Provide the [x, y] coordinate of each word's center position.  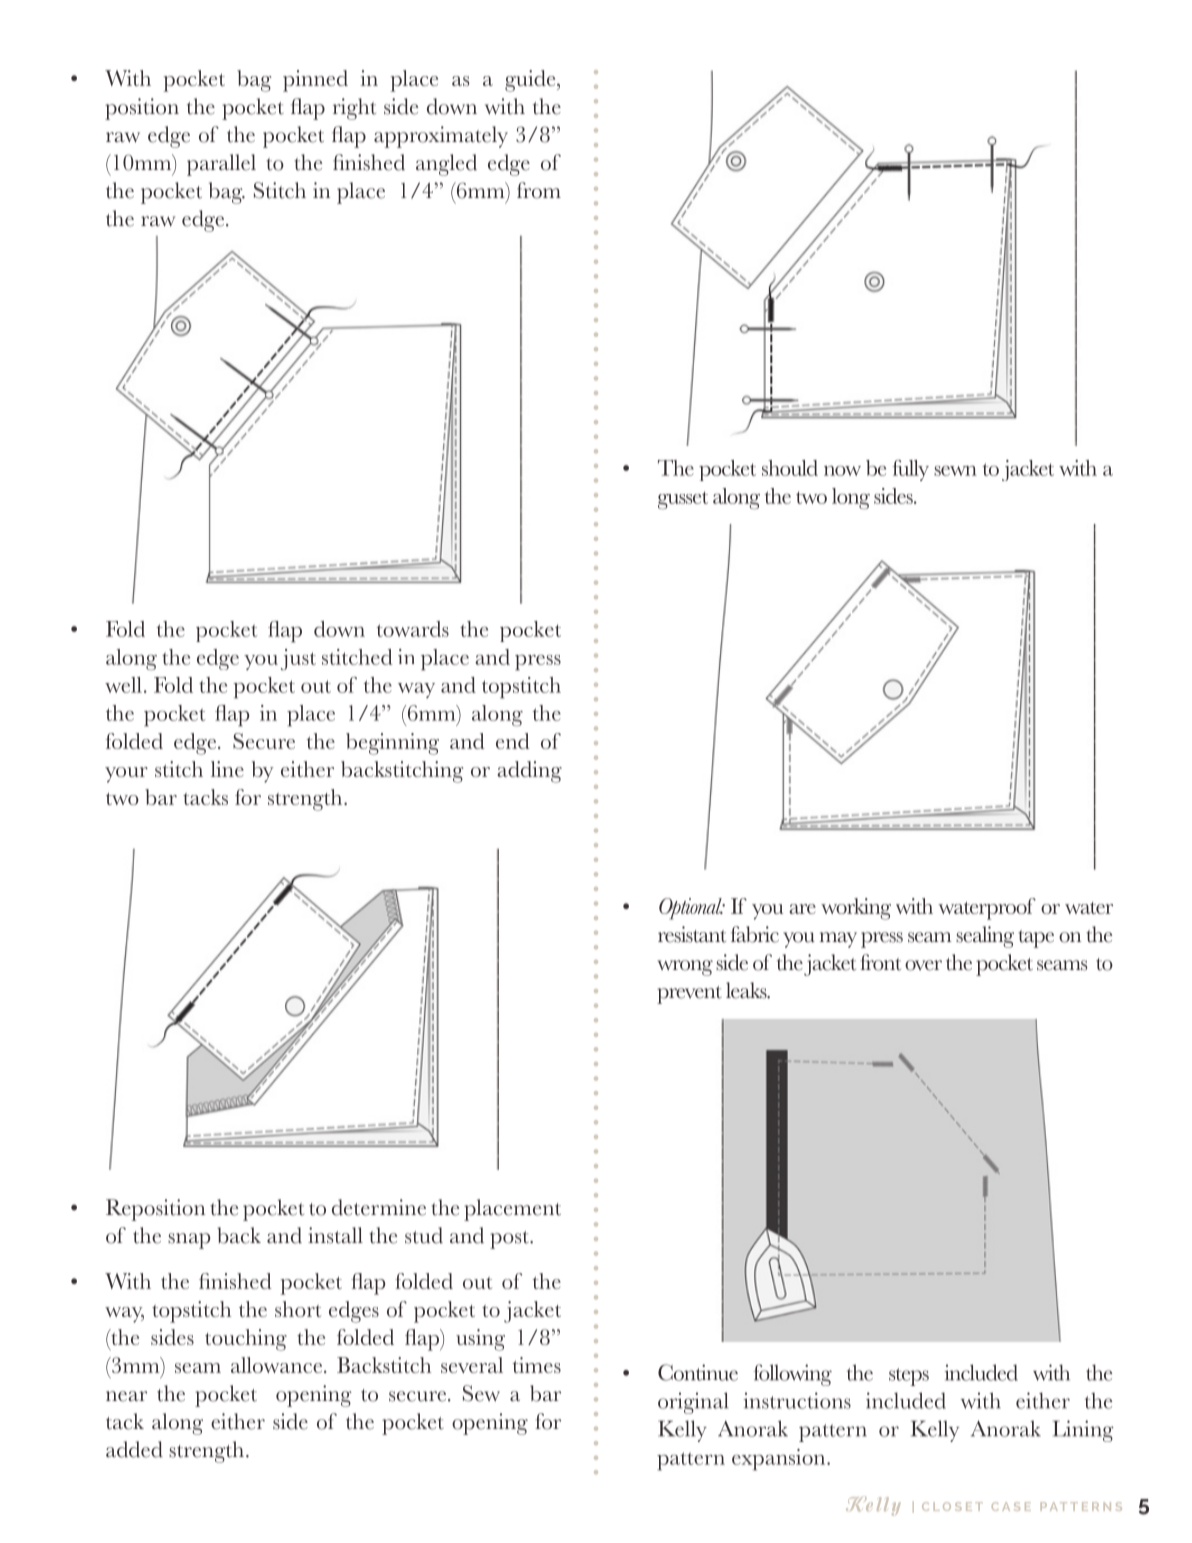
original [693, 1403]
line [227, 769]
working [856, 909]
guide [531, 81]
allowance [278, 1365]
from [539, 190]
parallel [221, 165]
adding [529, 772]
